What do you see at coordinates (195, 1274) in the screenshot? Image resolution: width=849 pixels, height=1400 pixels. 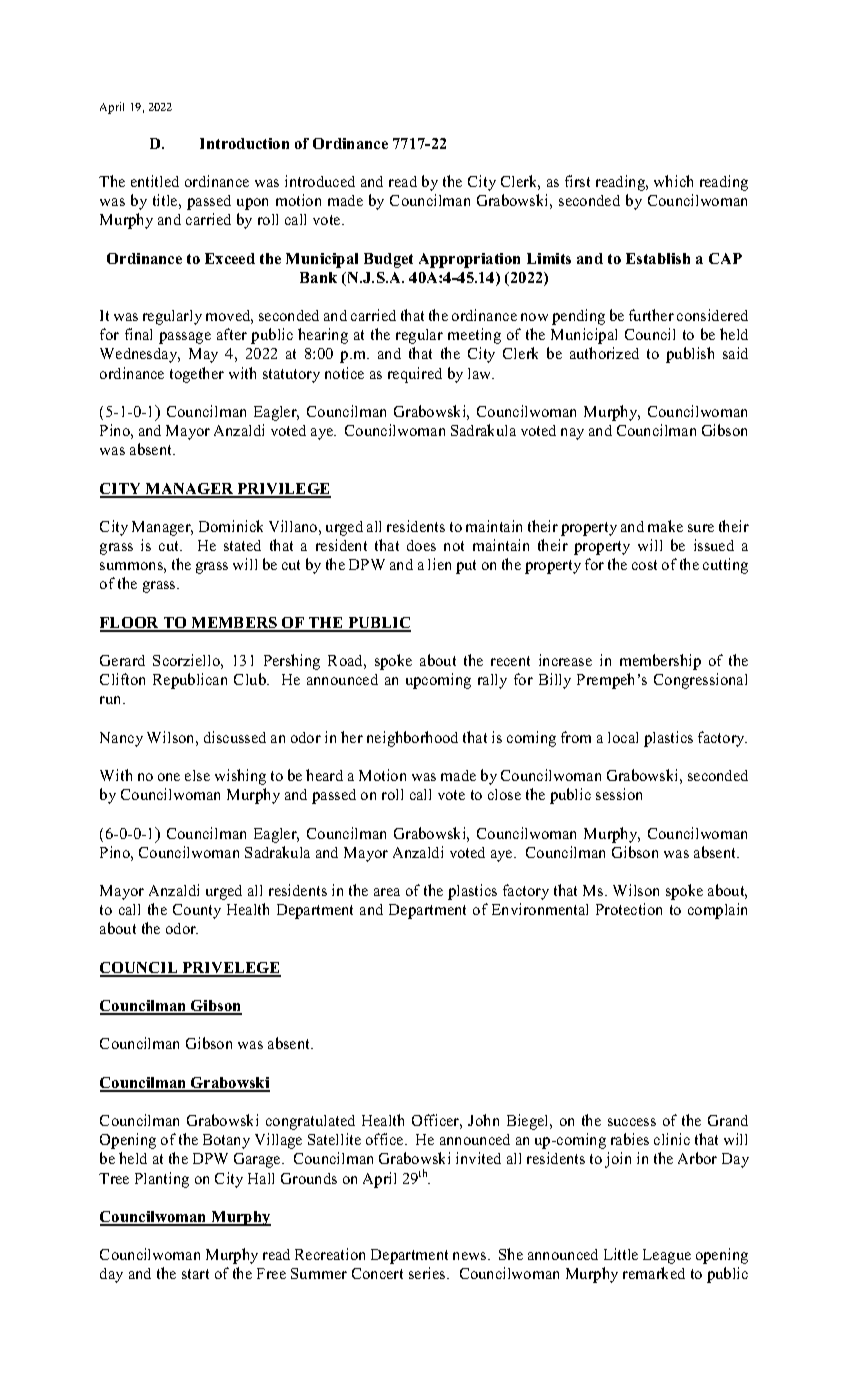 I see `start` at bounding box center [195, 1274].
